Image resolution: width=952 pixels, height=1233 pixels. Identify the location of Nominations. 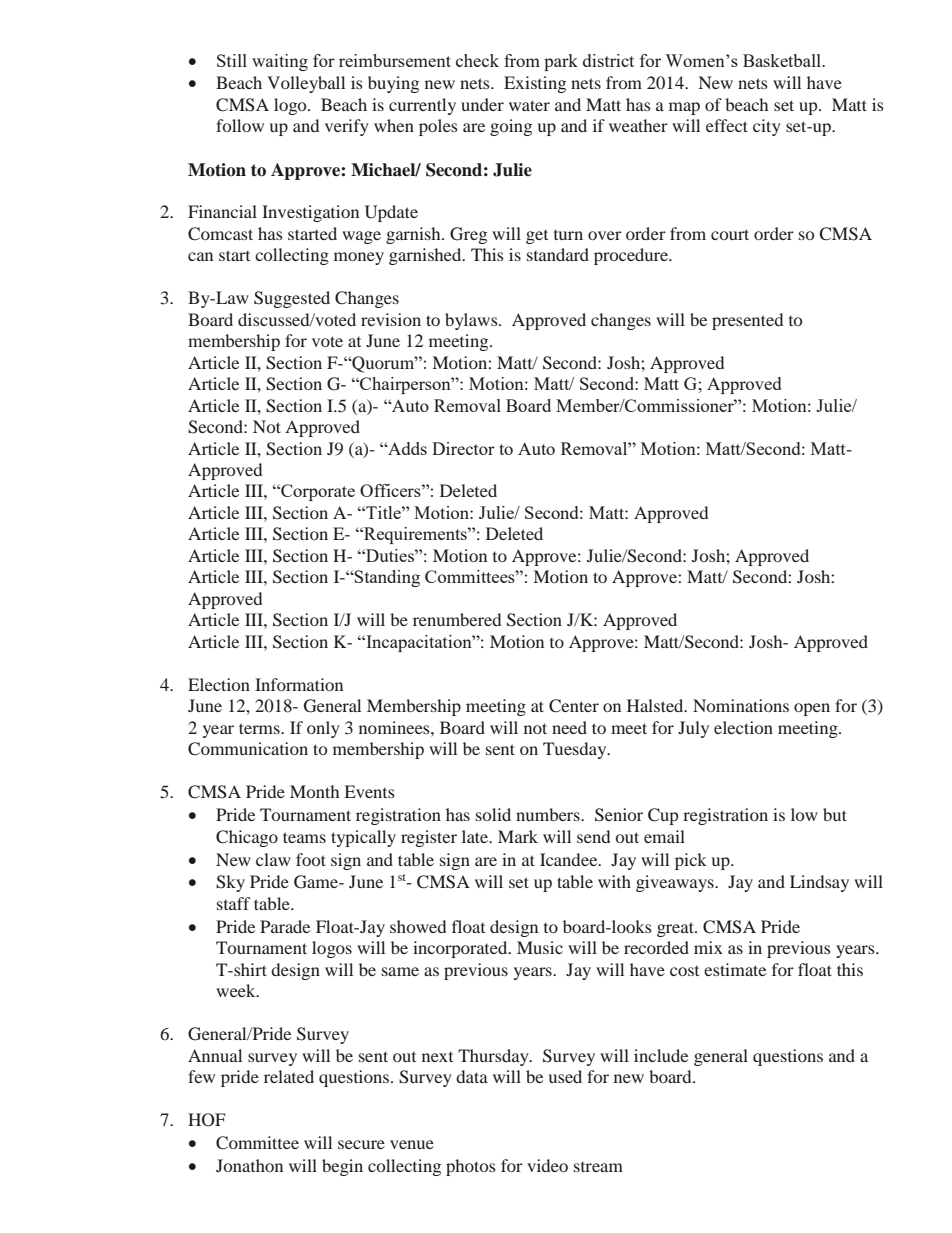
(741, 705).
